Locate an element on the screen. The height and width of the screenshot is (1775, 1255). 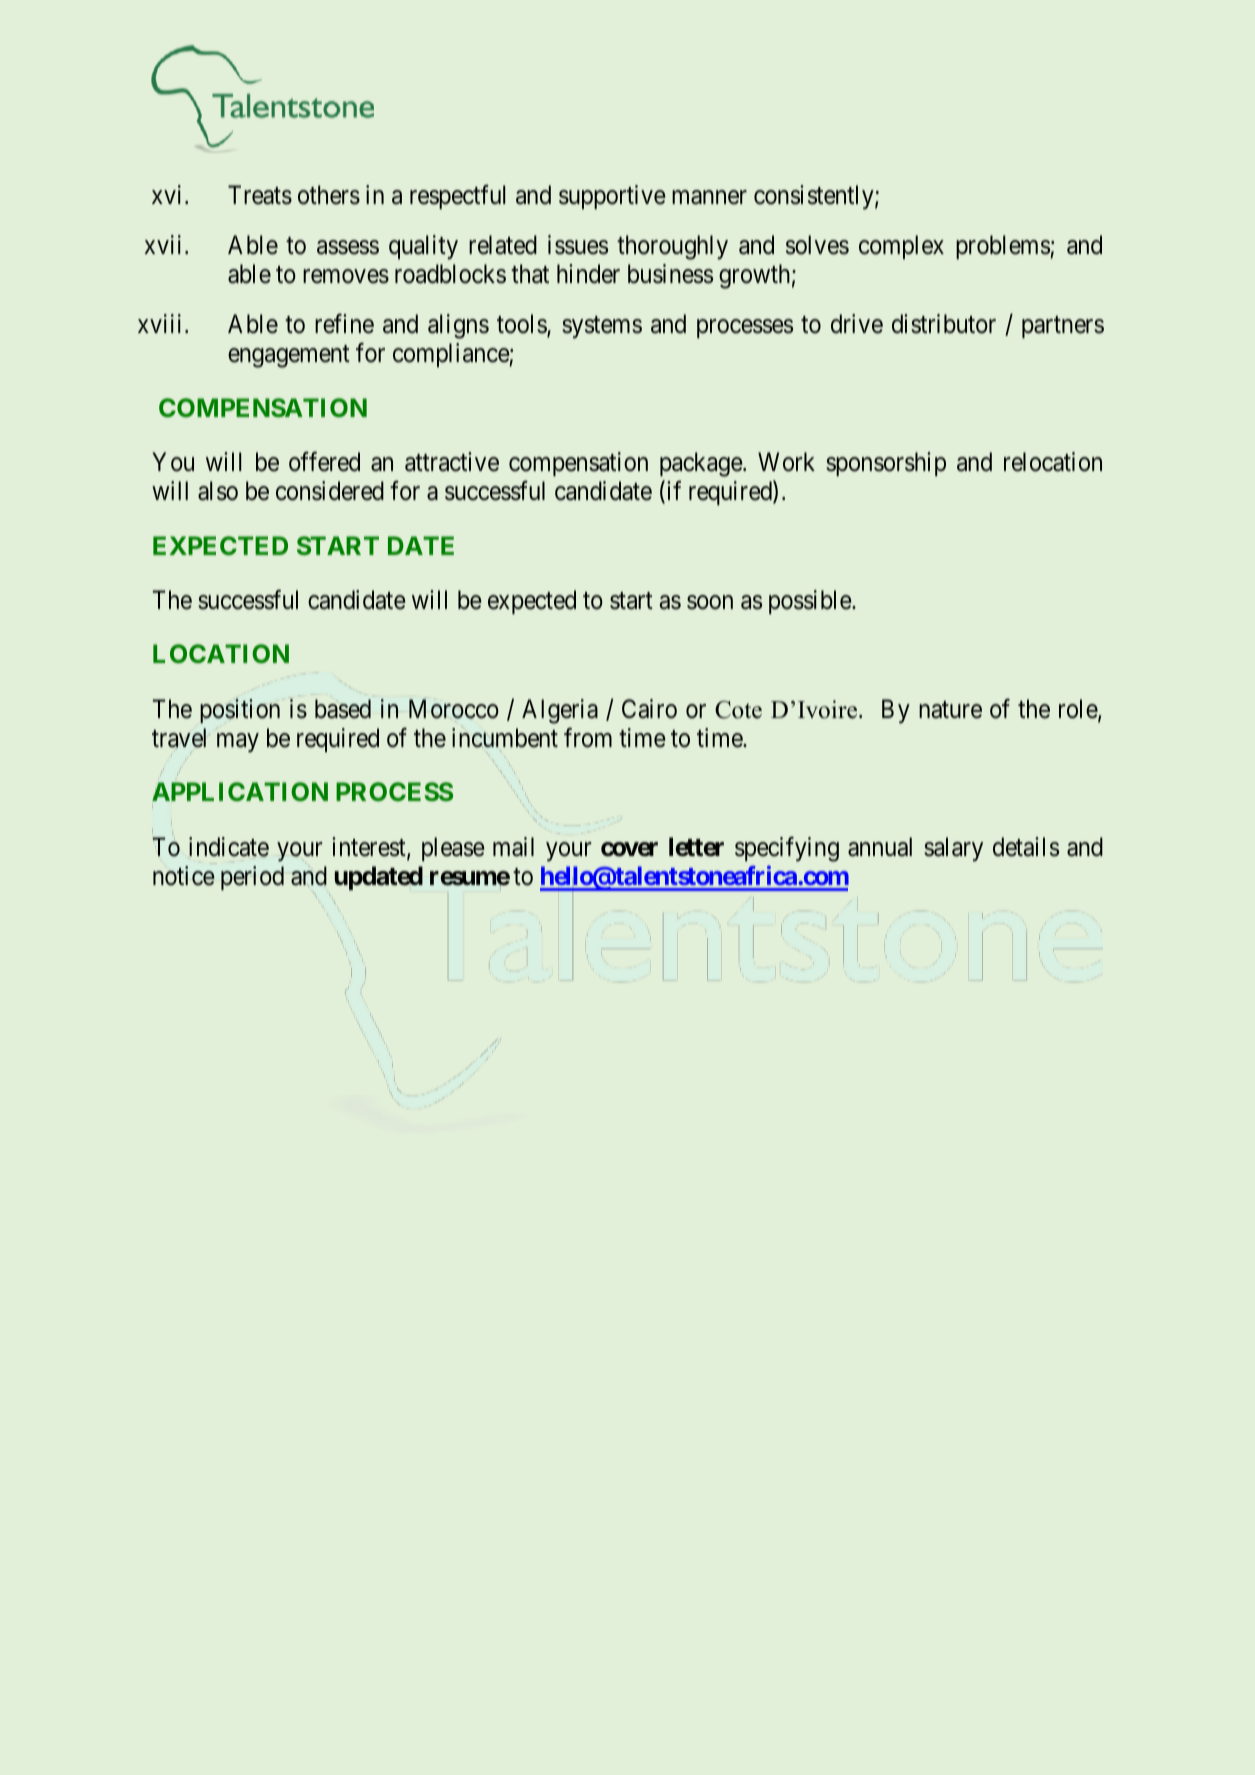
salary is located at coordinates (953, 849).
